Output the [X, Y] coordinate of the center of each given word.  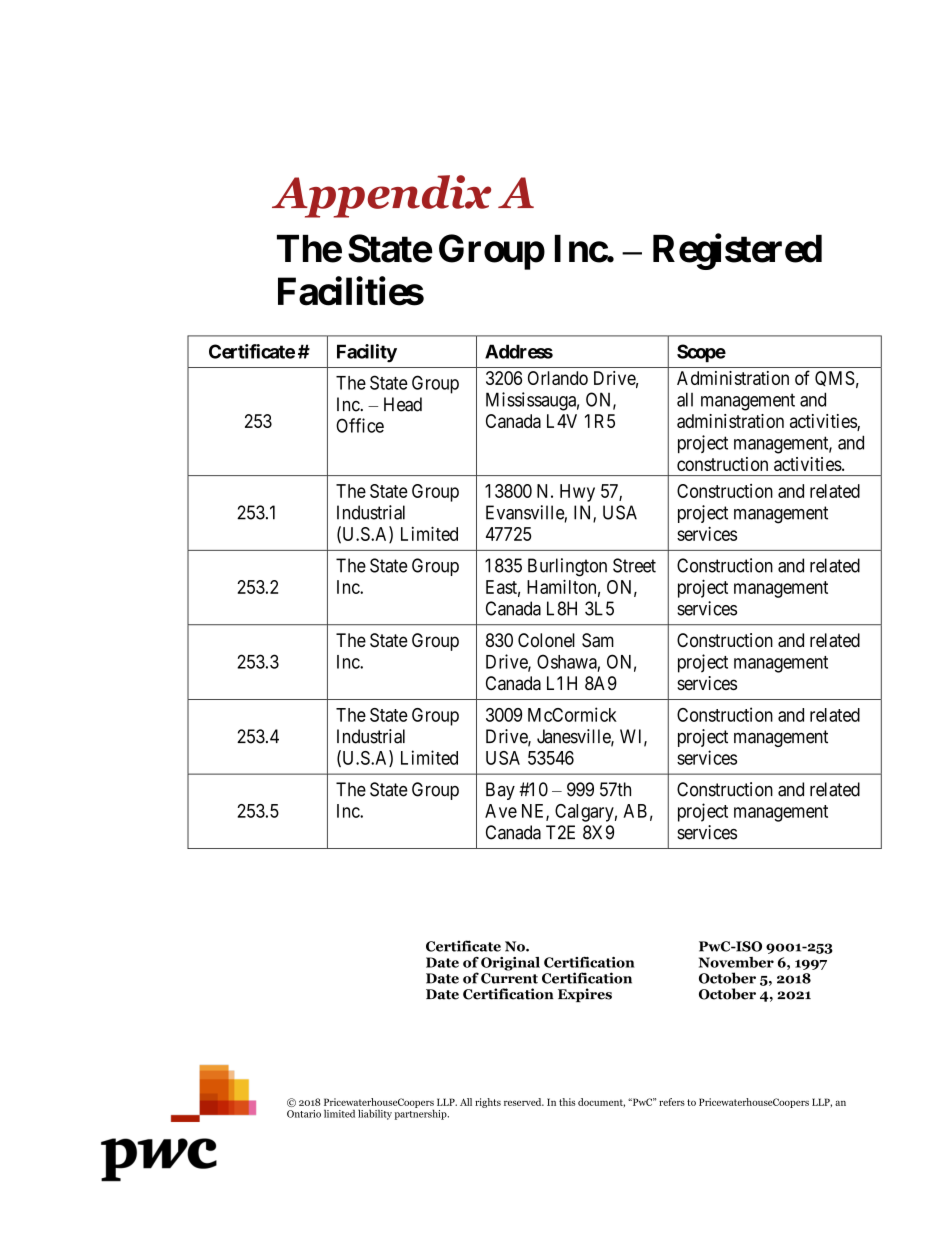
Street [634, 565]
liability [375, 1114]
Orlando [558, 378]
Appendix [381, 196]
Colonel [546, 640]
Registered [737, 252]
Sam [598, 640]
